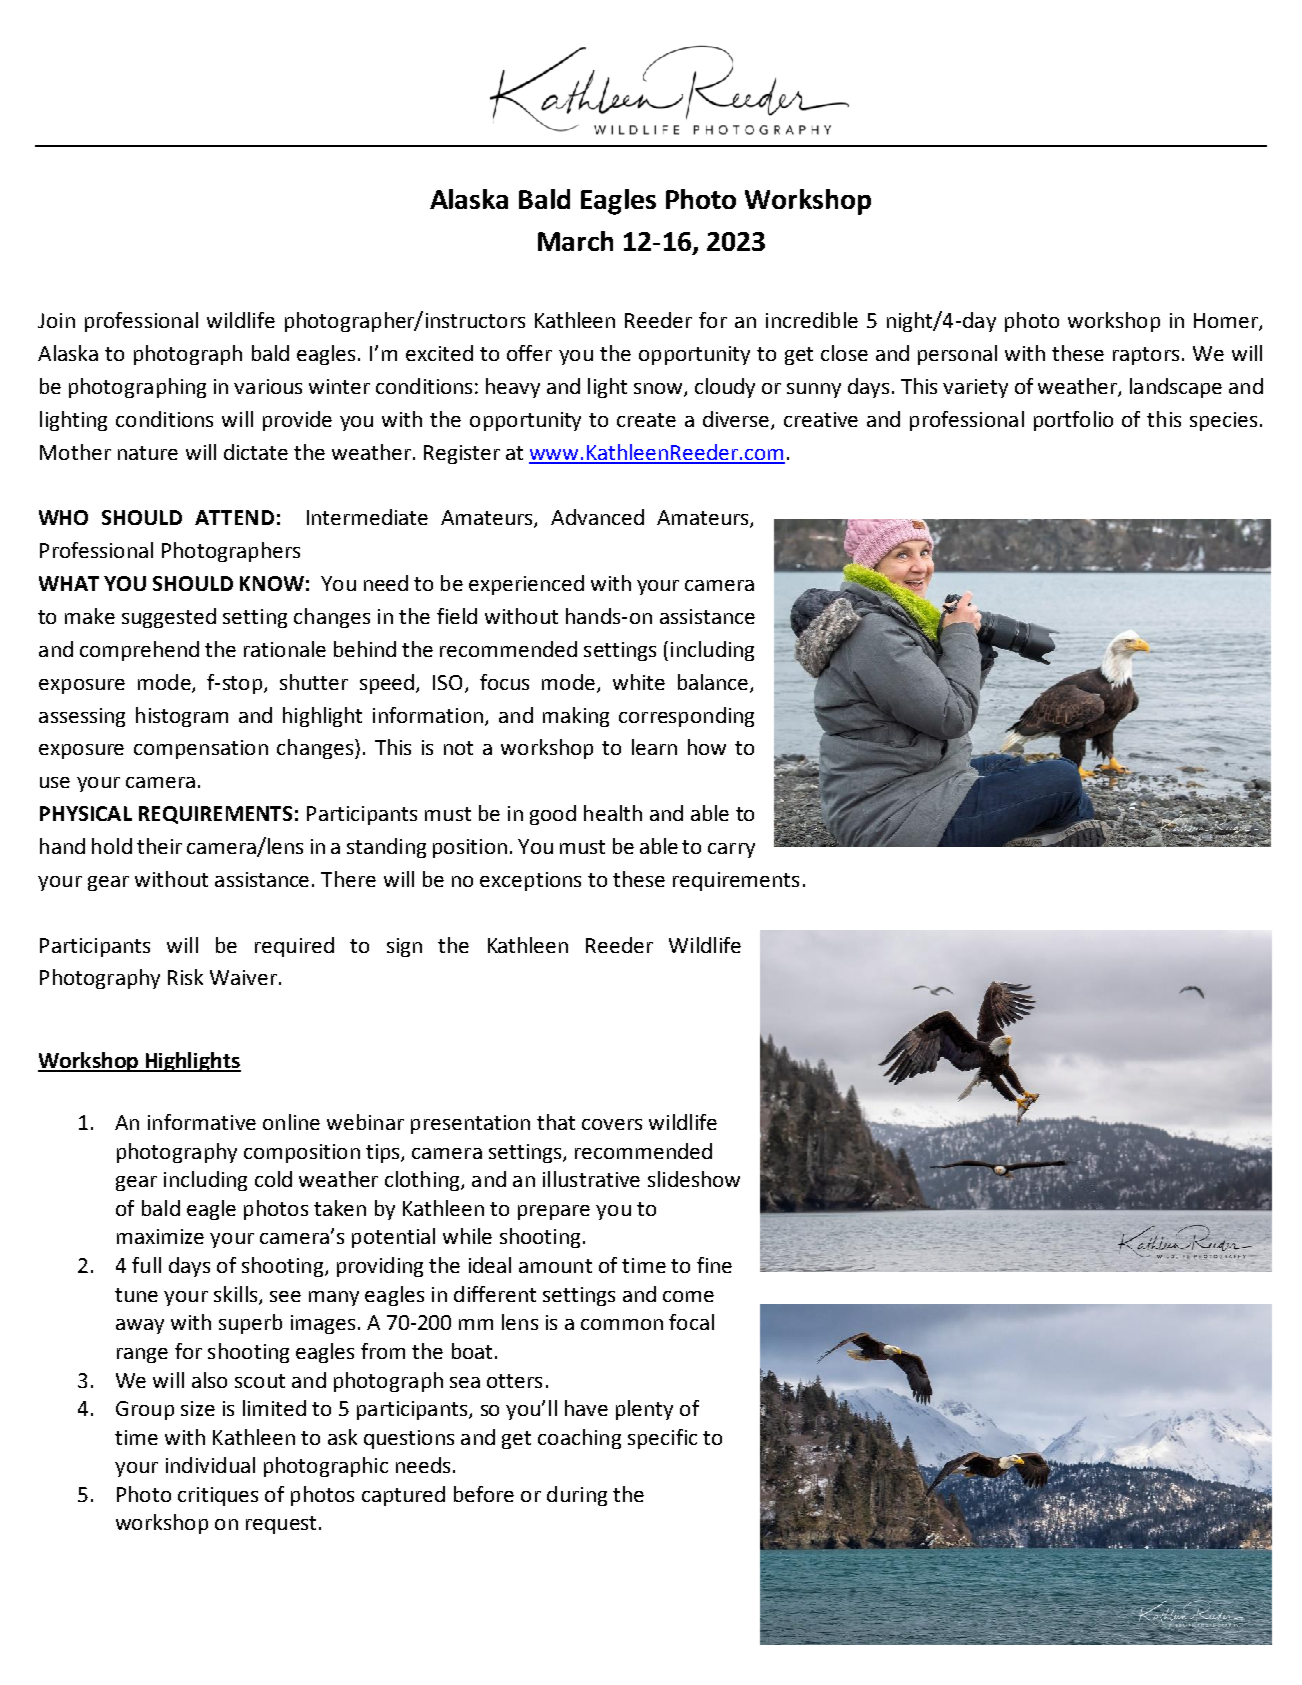 The image size is (1302, 1685). Describe the element at coordinates (159, 846) in the document. I see `their` at that location.
